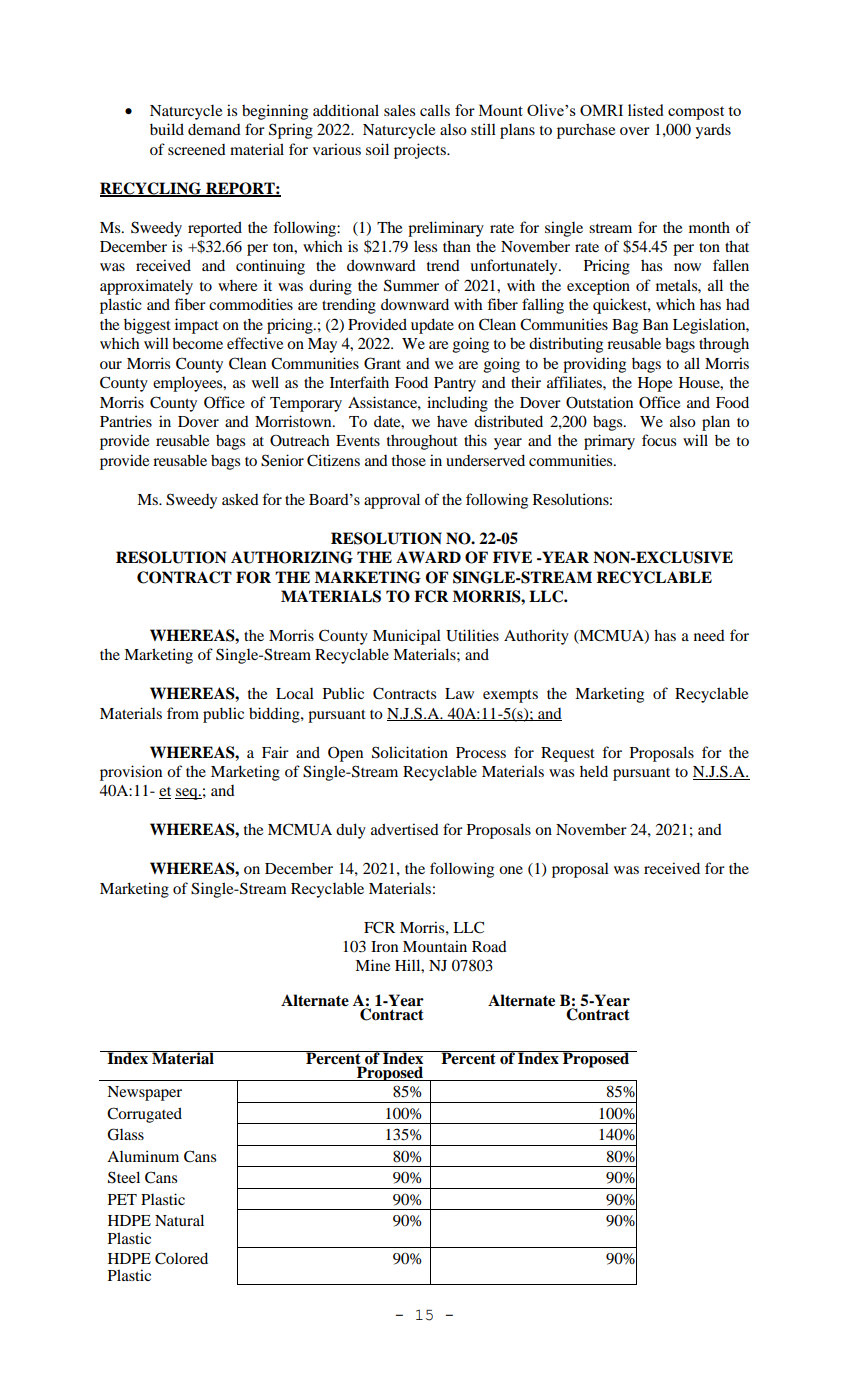 Image resolution: width=849 pixels, height=1400 pixels. What do you see at coordinates (421, 151) in the document?
I see `projects` at bounding box center [421, 151].
